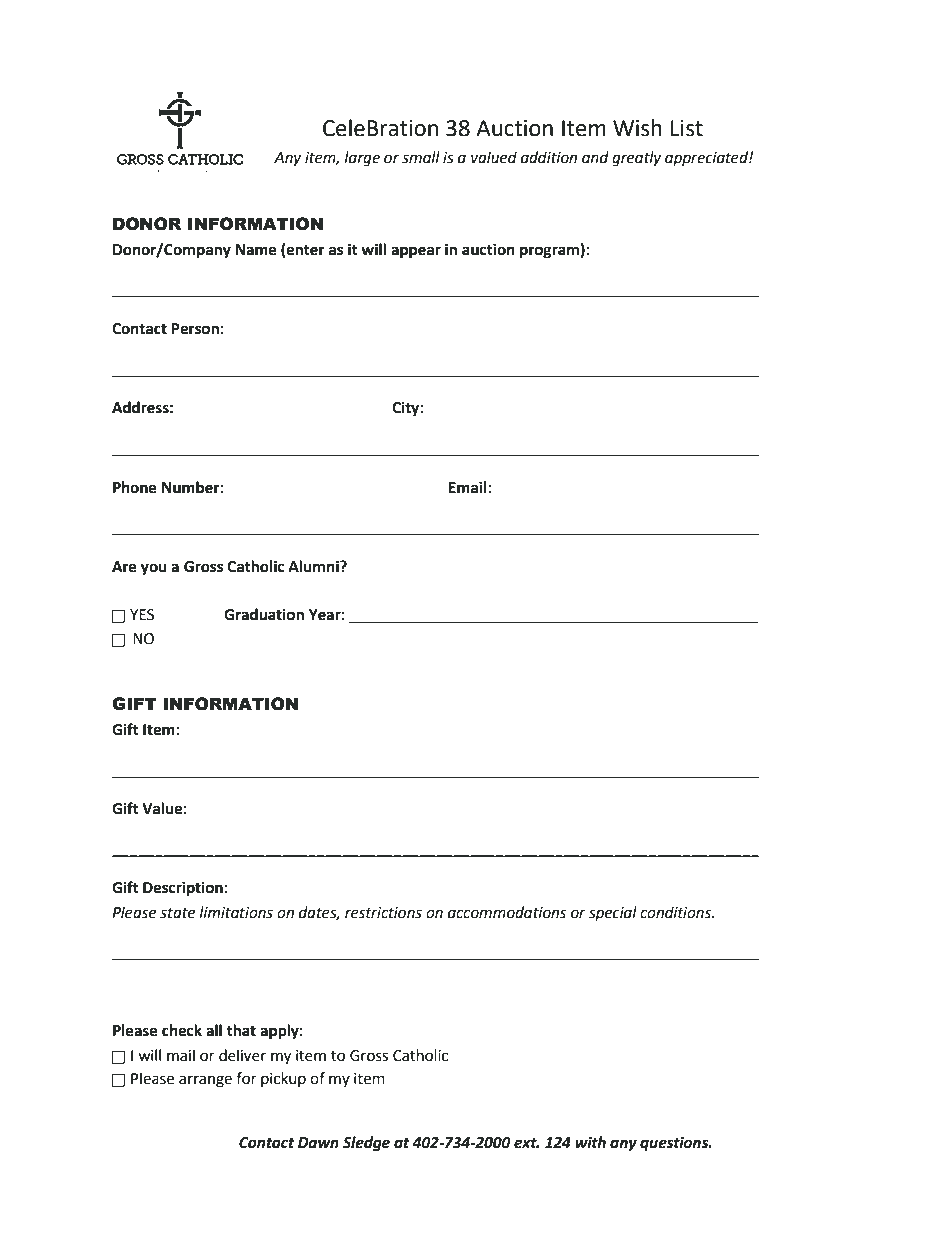 The image size is (952, 1233). Describe the element at coordinates (595, 157) in the screenshot. I see `and` at that location.
